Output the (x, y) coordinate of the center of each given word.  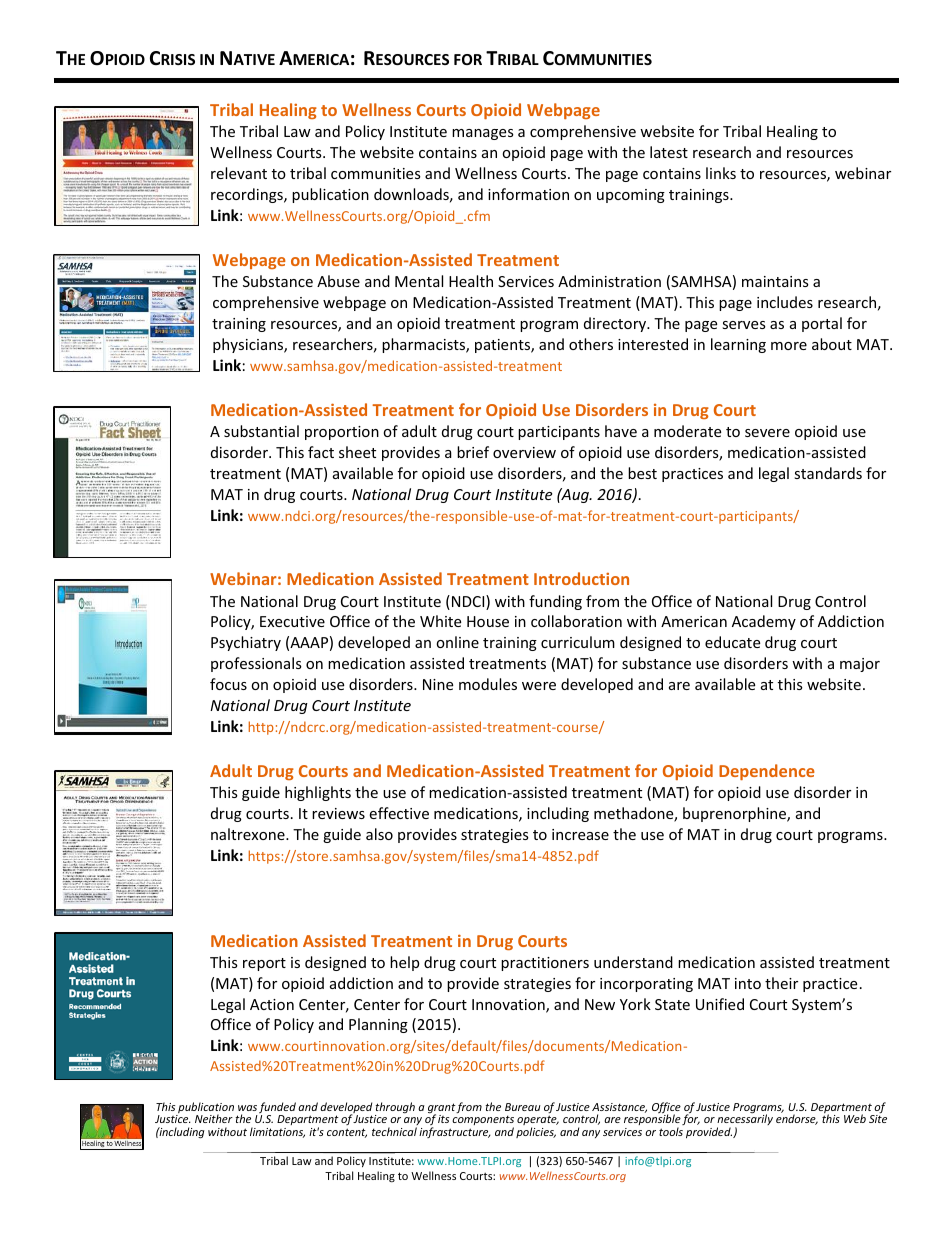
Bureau (523, 1107)
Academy (764, 622)
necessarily (745, 1121)
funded (277, 1109)
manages (483, 134)
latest (669, 152)
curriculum (578, 642)
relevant (239, 173)
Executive (292, 621)
